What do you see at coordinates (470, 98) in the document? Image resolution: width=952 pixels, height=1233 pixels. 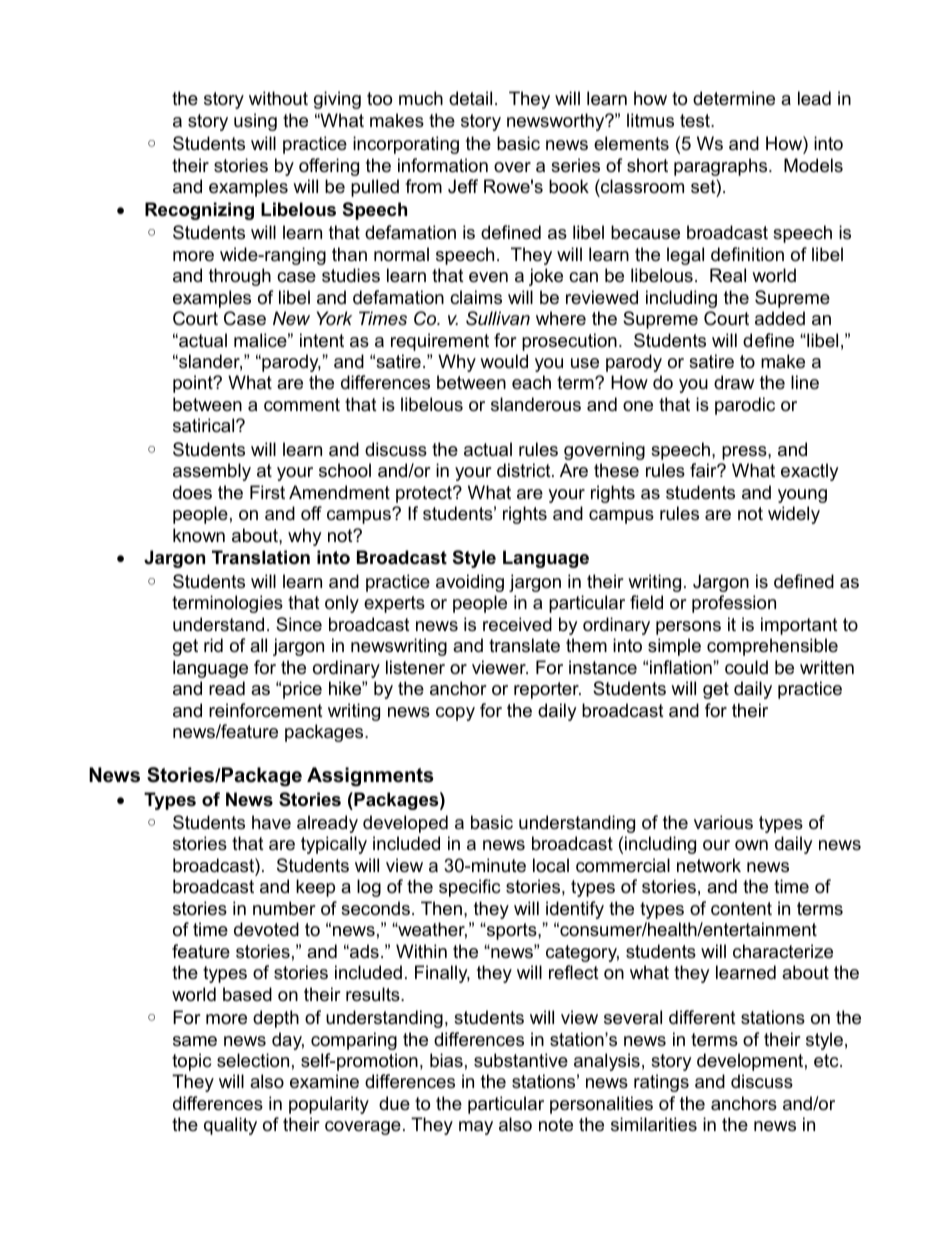 I see `detail` at bounding box center [470, 98].
